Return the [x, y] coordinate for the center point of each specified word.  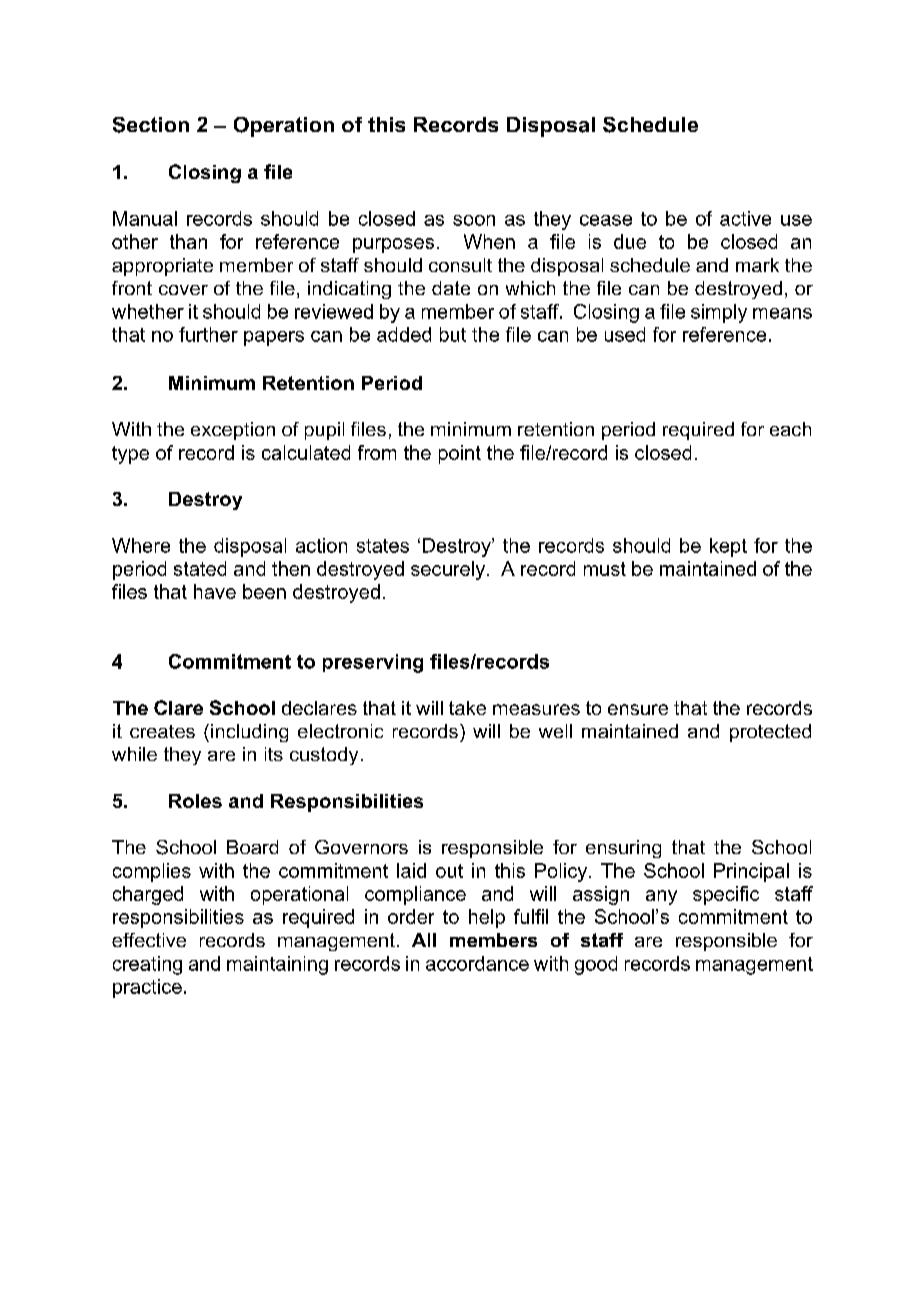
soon [474, 220]
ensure [638, 709]
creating [147, 965]
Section [151, 125]
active [745, 218]
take [467, 708]
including [249, 733]
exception [233, 431]
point [460, 454]
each [790, 429]
